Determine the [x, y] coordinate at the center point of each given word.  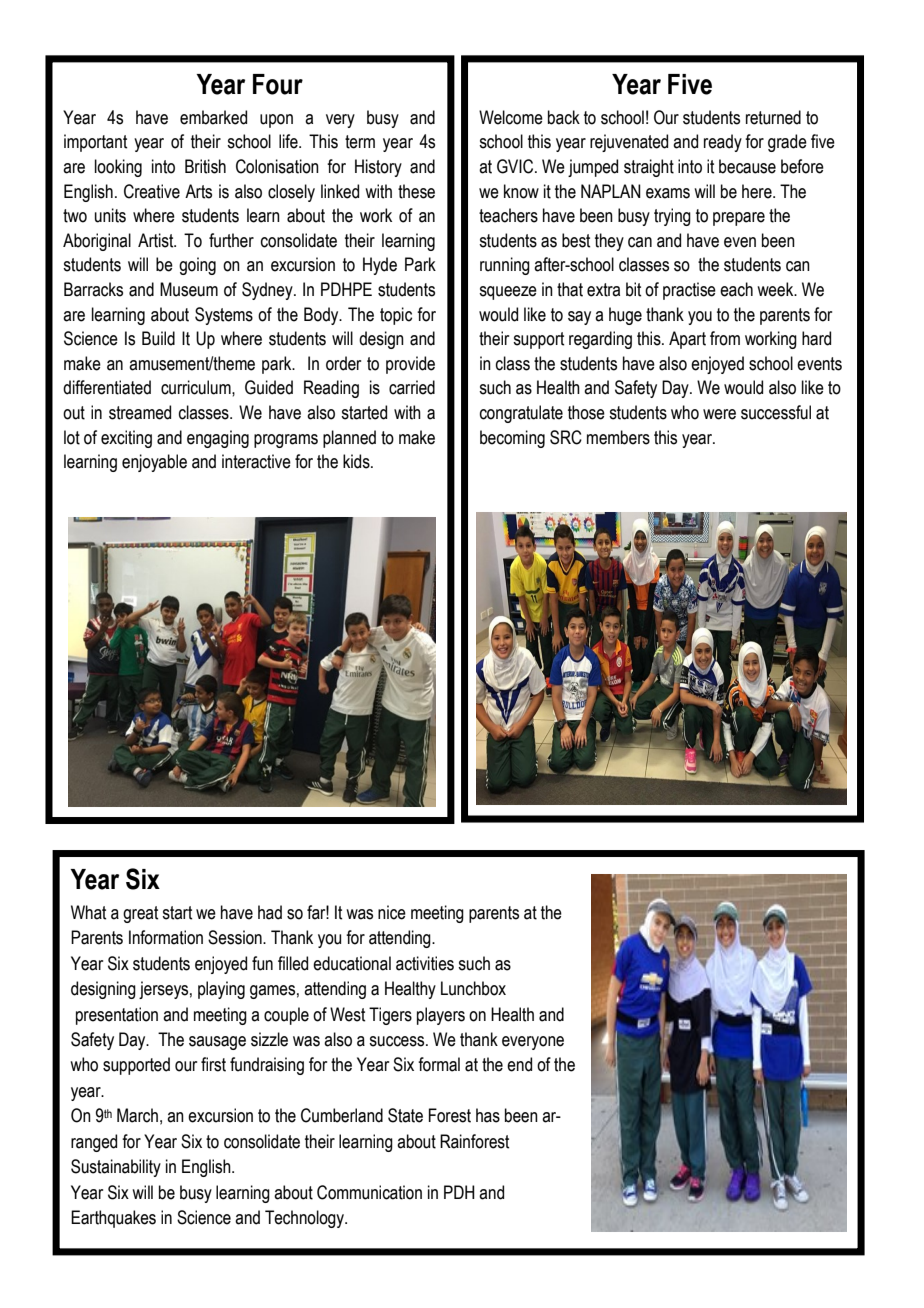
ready [723, 143]
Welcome [511, 117]
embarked [213, 117]
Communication [369, 1192]
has [488, 1115]
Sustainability [116, 1168]
